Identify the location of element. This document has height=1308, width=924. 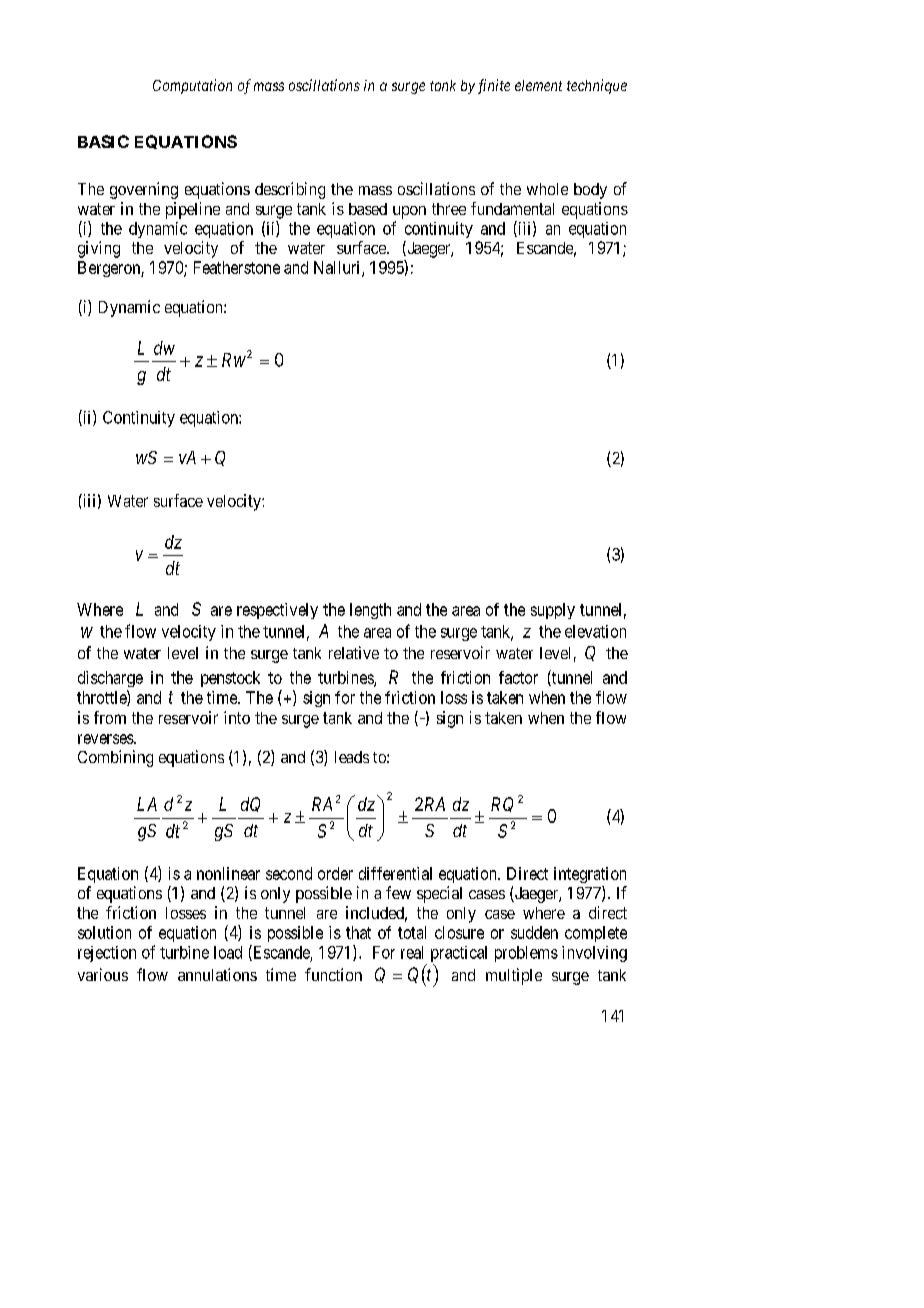
(538, 85).
